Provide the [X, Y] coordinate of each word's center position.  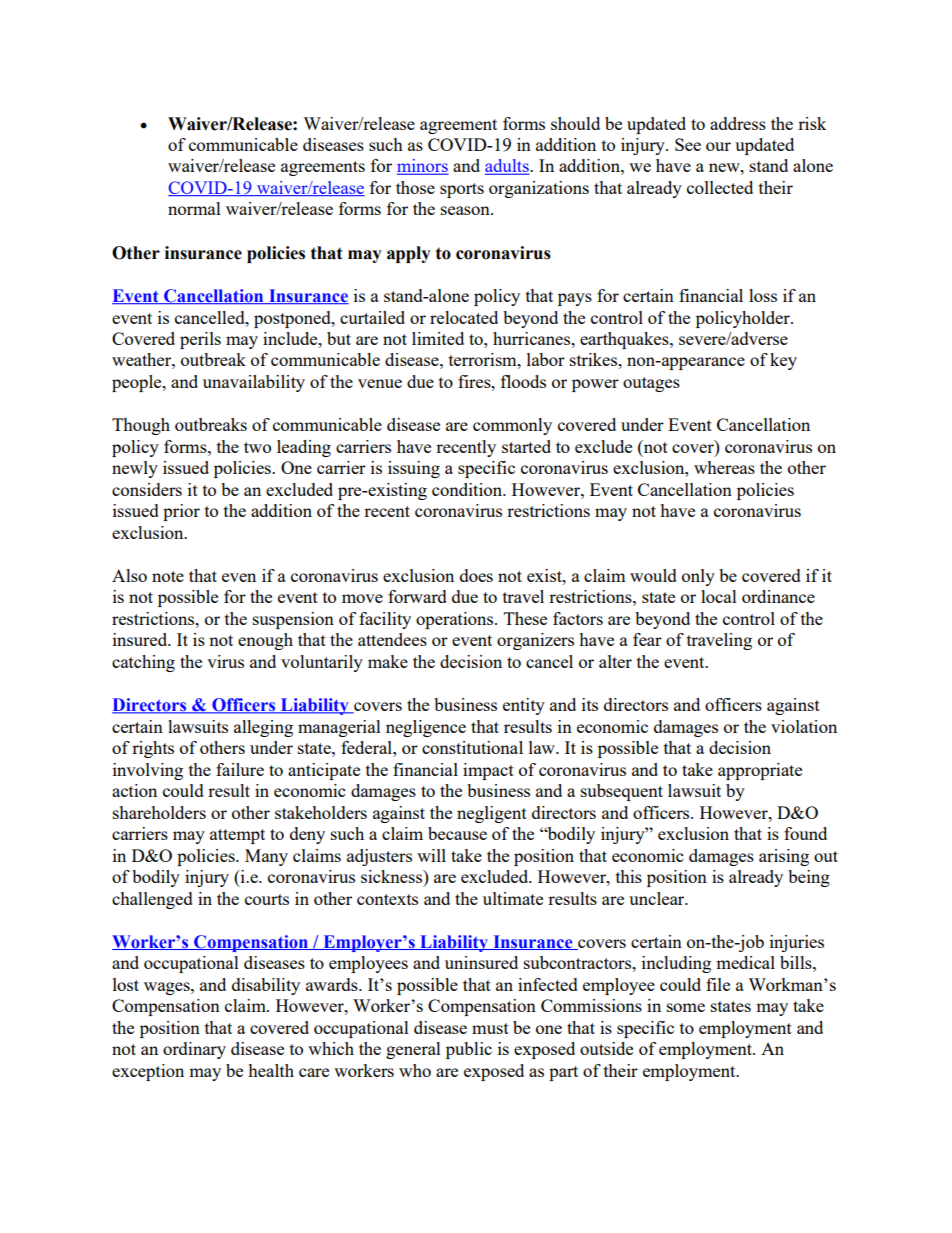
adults [508, 167]
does [476, 575]
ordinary [194, 1050]
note [168, 576]
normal [194, 208]
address [738, 123]
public [469, 1050]
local [719, 596]
